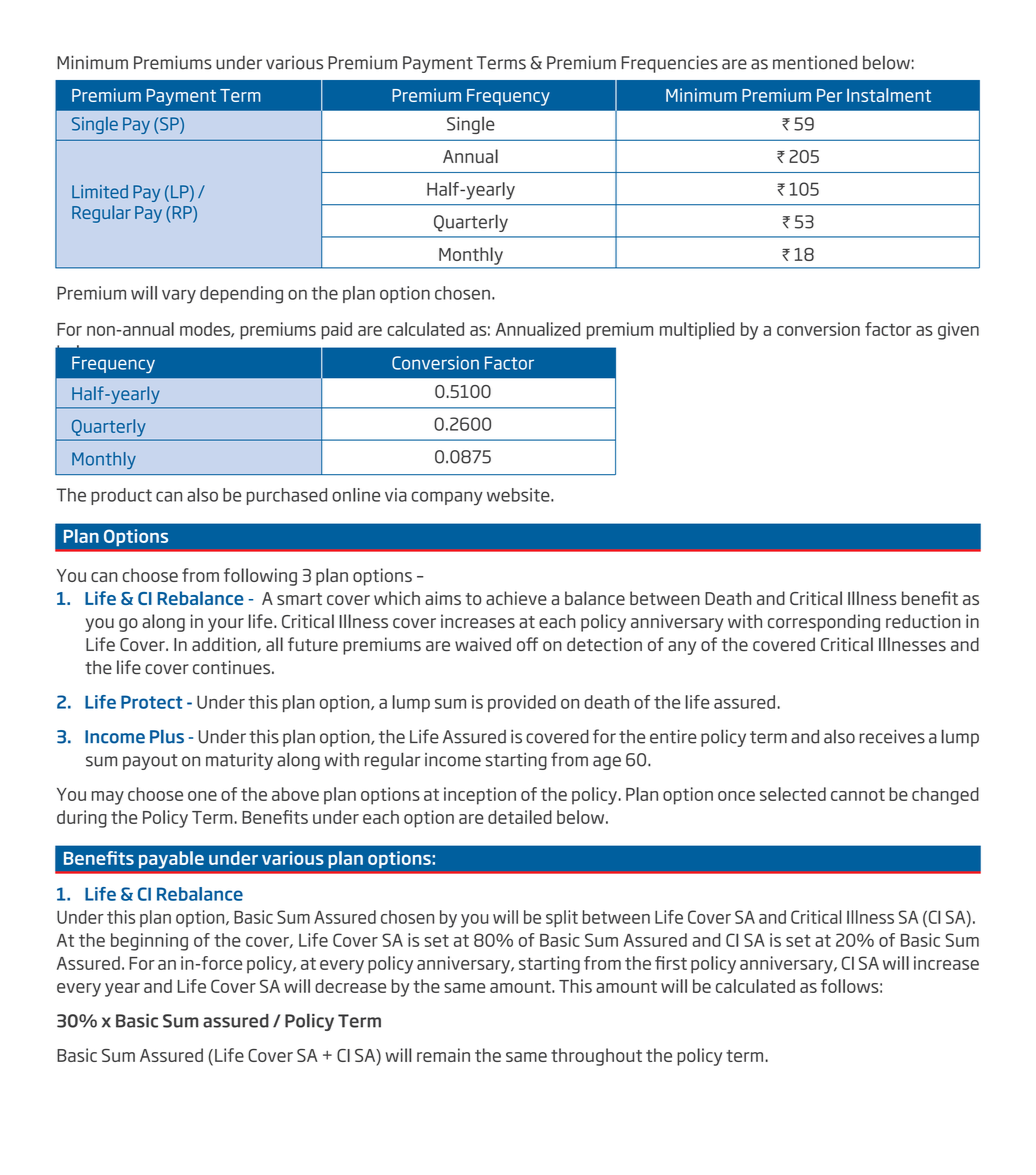  I want to click on beginning, so click(149, 942).
